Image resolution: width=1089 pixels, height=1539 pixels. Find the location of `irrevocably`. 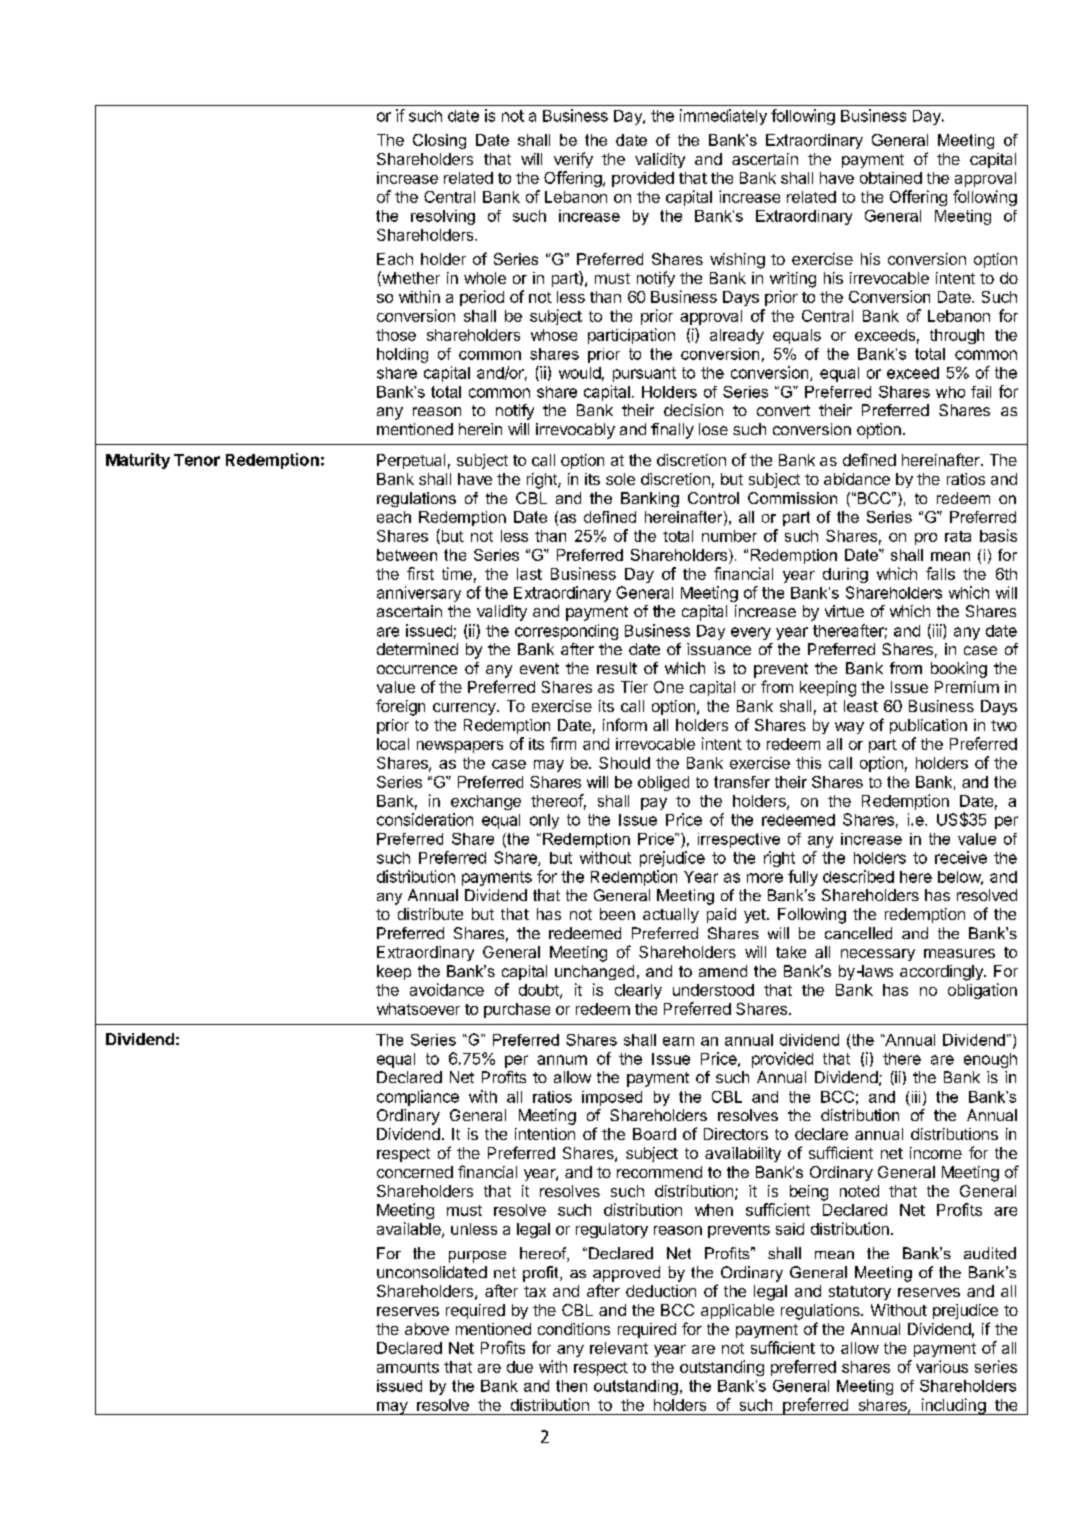

irrevocably is located at coordinates (575, 431).
